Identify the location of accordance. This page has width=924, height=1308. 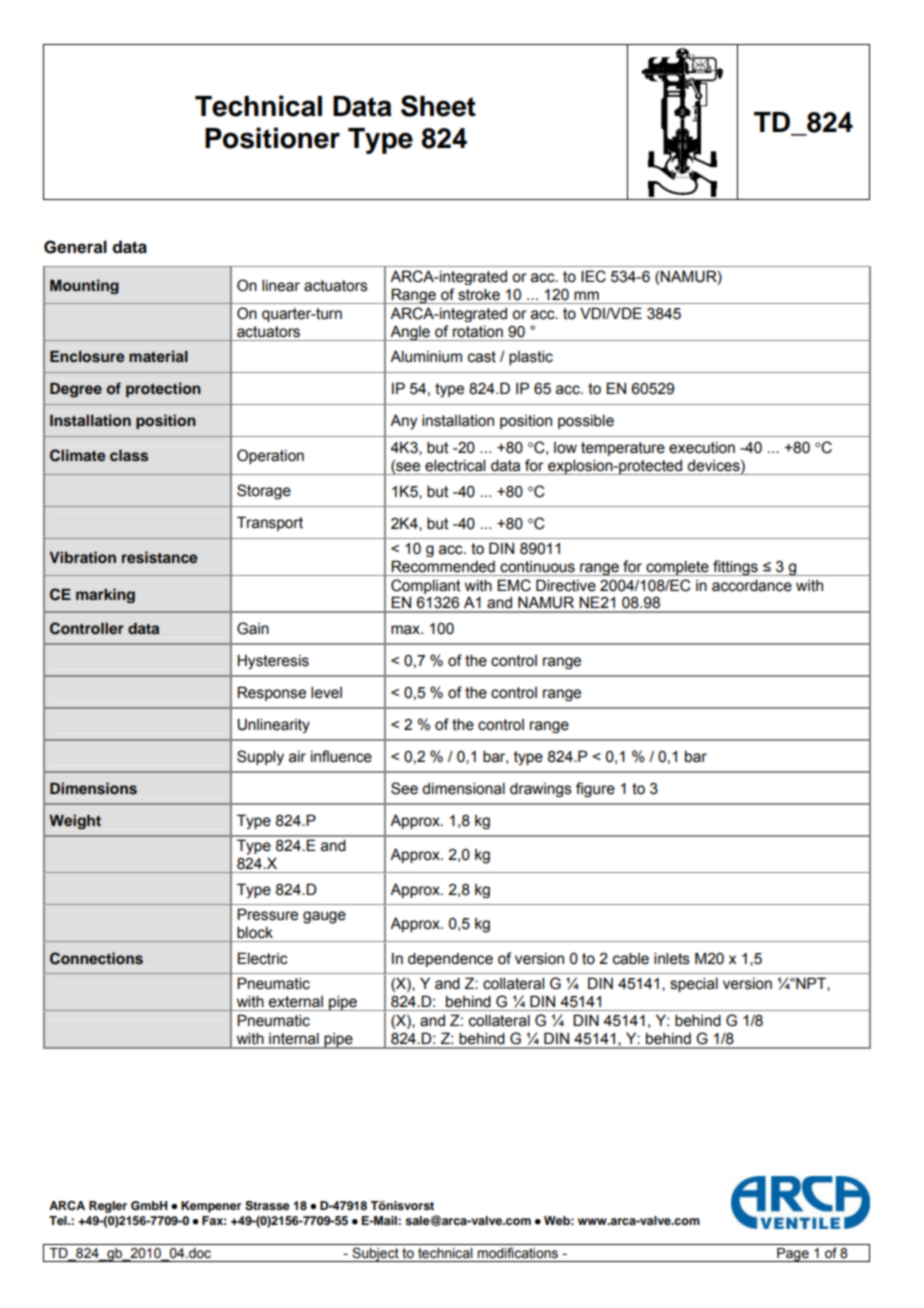
(752, 585).
